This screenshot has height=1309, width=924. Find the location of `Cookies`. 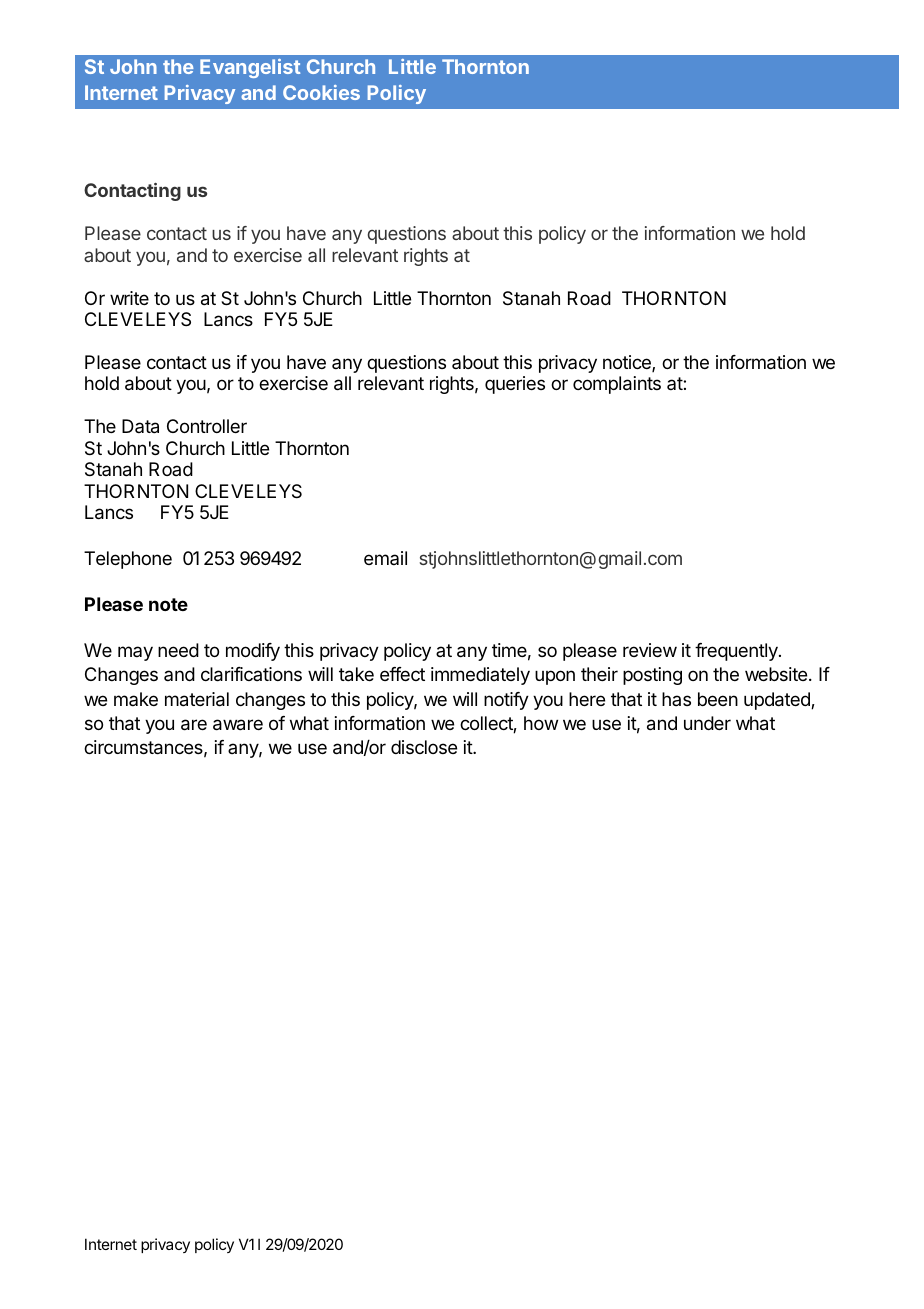

Cookies is located at coordinates (321, 92).
